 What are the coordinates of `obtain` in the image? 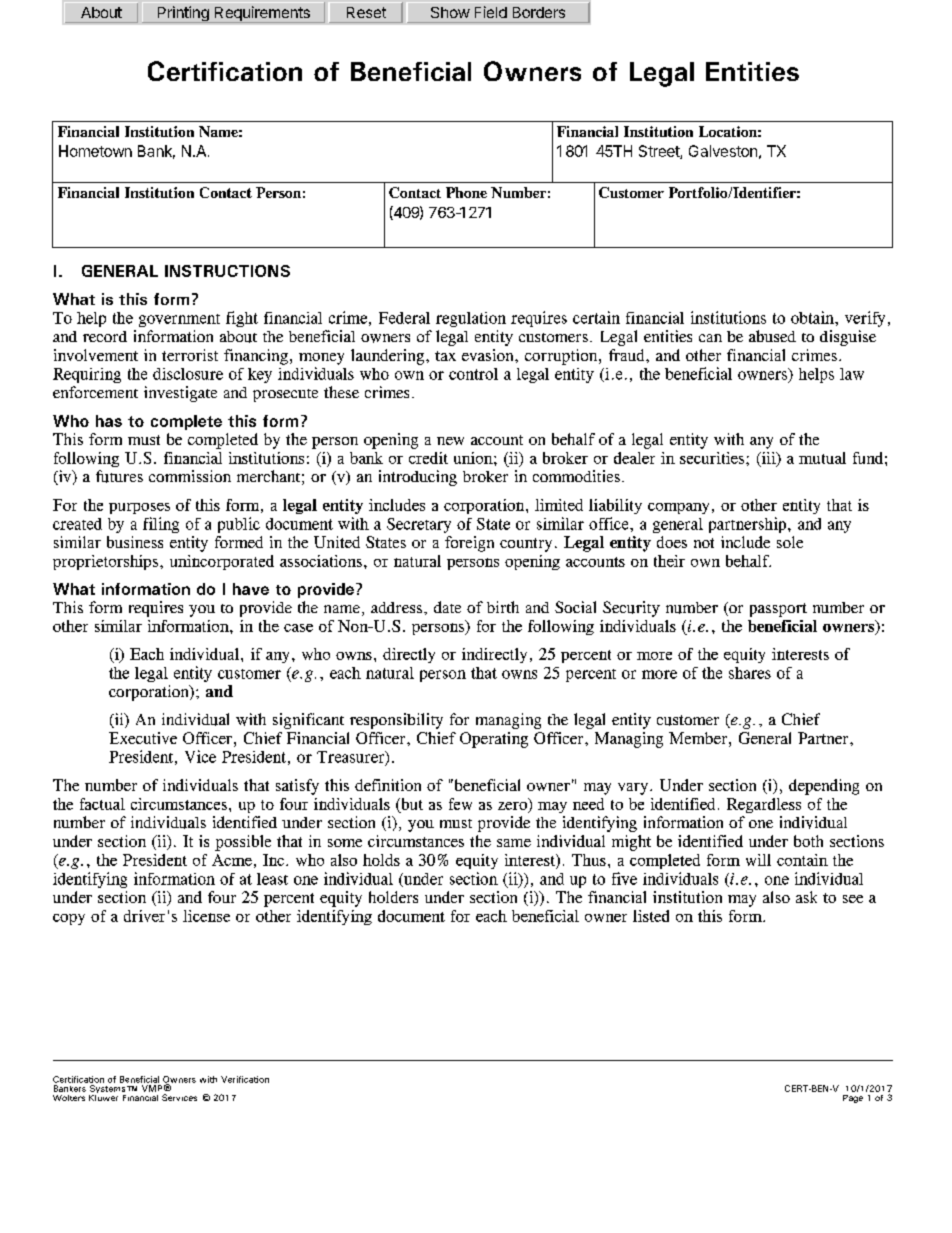 It's located at (813, 317).
